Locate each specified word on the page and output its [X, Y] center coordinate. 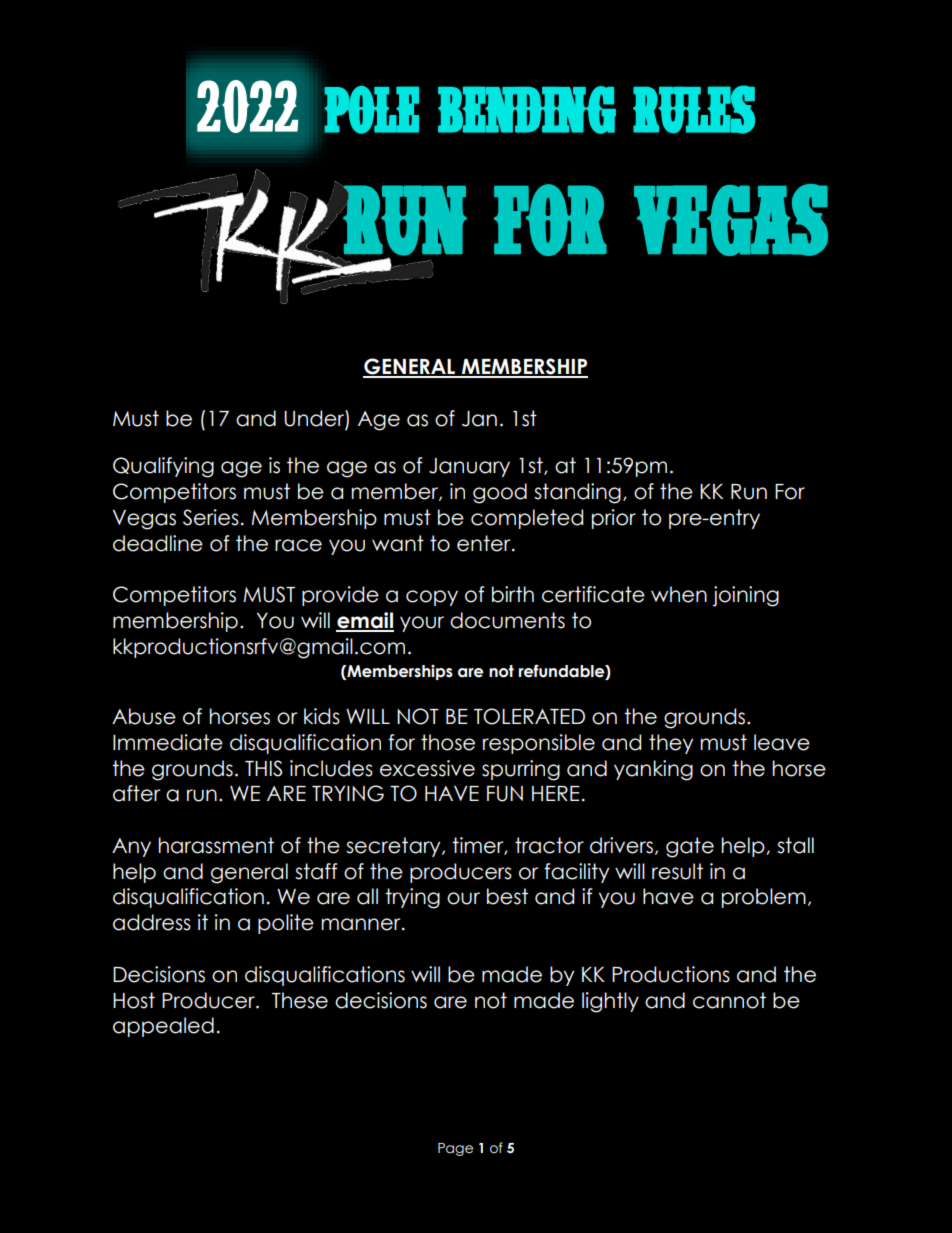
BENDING [527, 110]
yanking [653, 770]
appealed [163, 1027]
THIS [264, 768]
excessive [427, 768]
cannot [729, 1000]
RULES [694, 109]
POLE [371, 110]
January [469, 467]
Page [455, 1149]
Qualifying [163, 467]
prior [614, 519]
